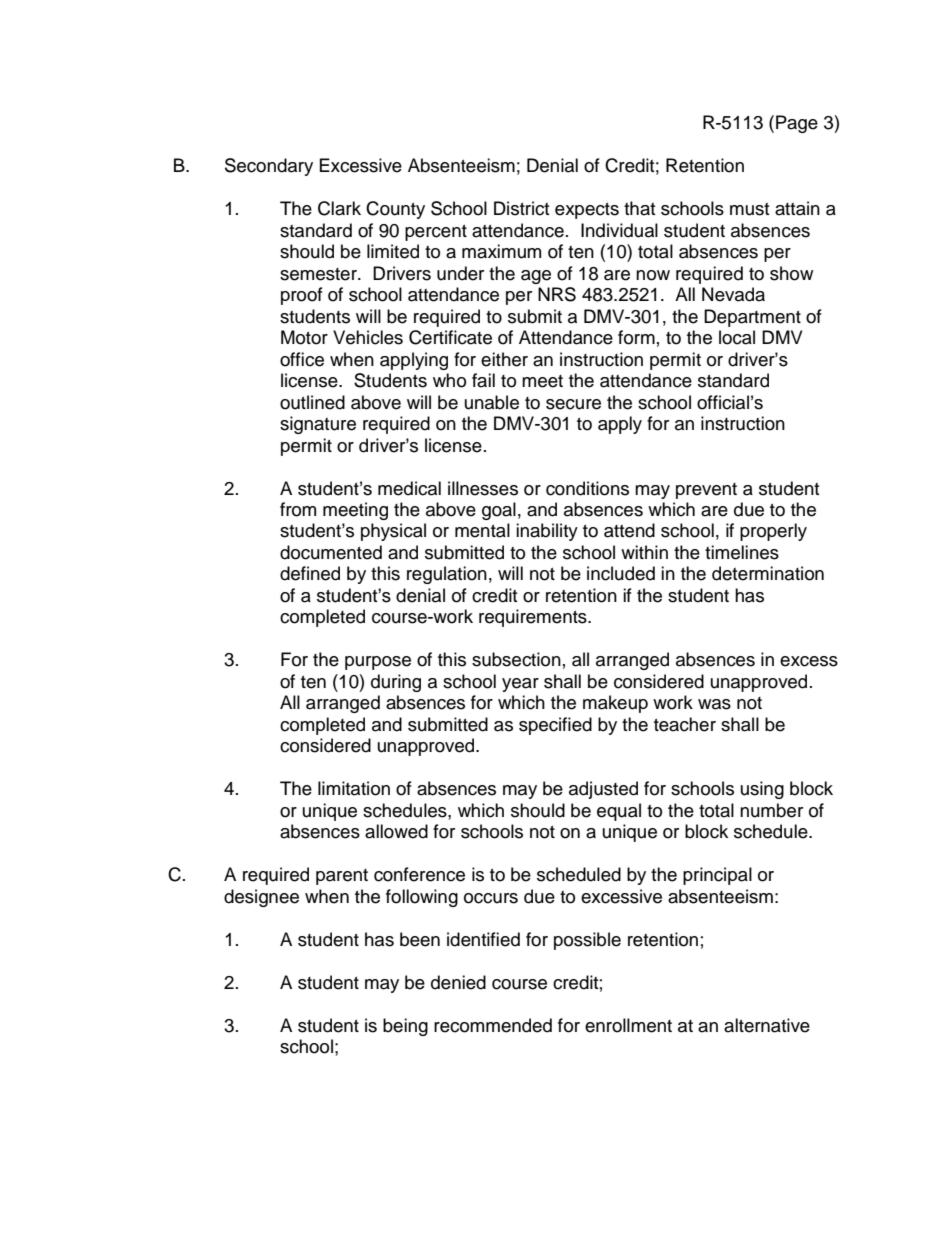  I want to click on purpose, so click(378, 663).
